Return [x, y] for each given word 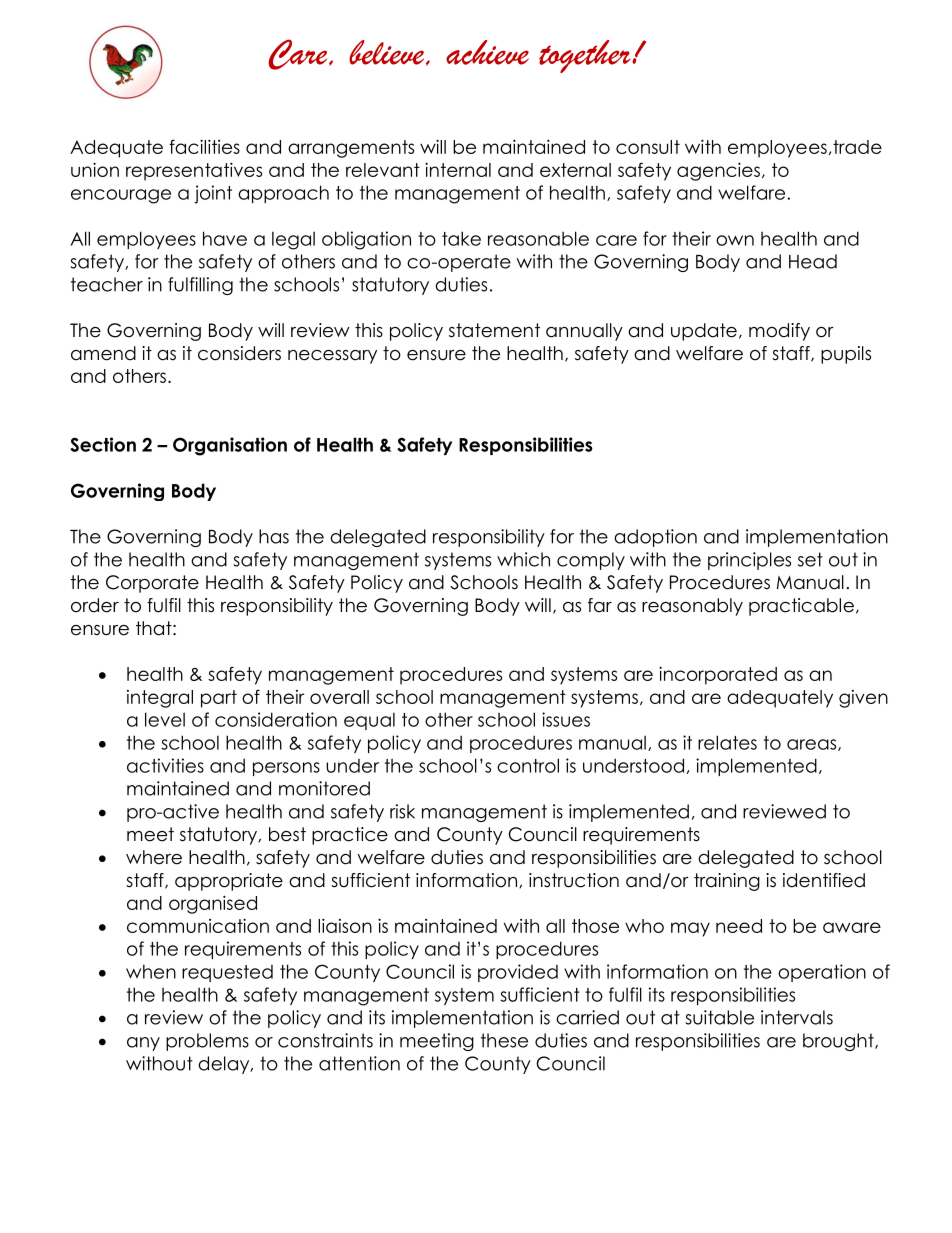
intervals [797, 1017]
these [504, 1040]
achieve [487, 52]
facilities [204, 146]
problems [207, 1042]
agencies [718, 171]
